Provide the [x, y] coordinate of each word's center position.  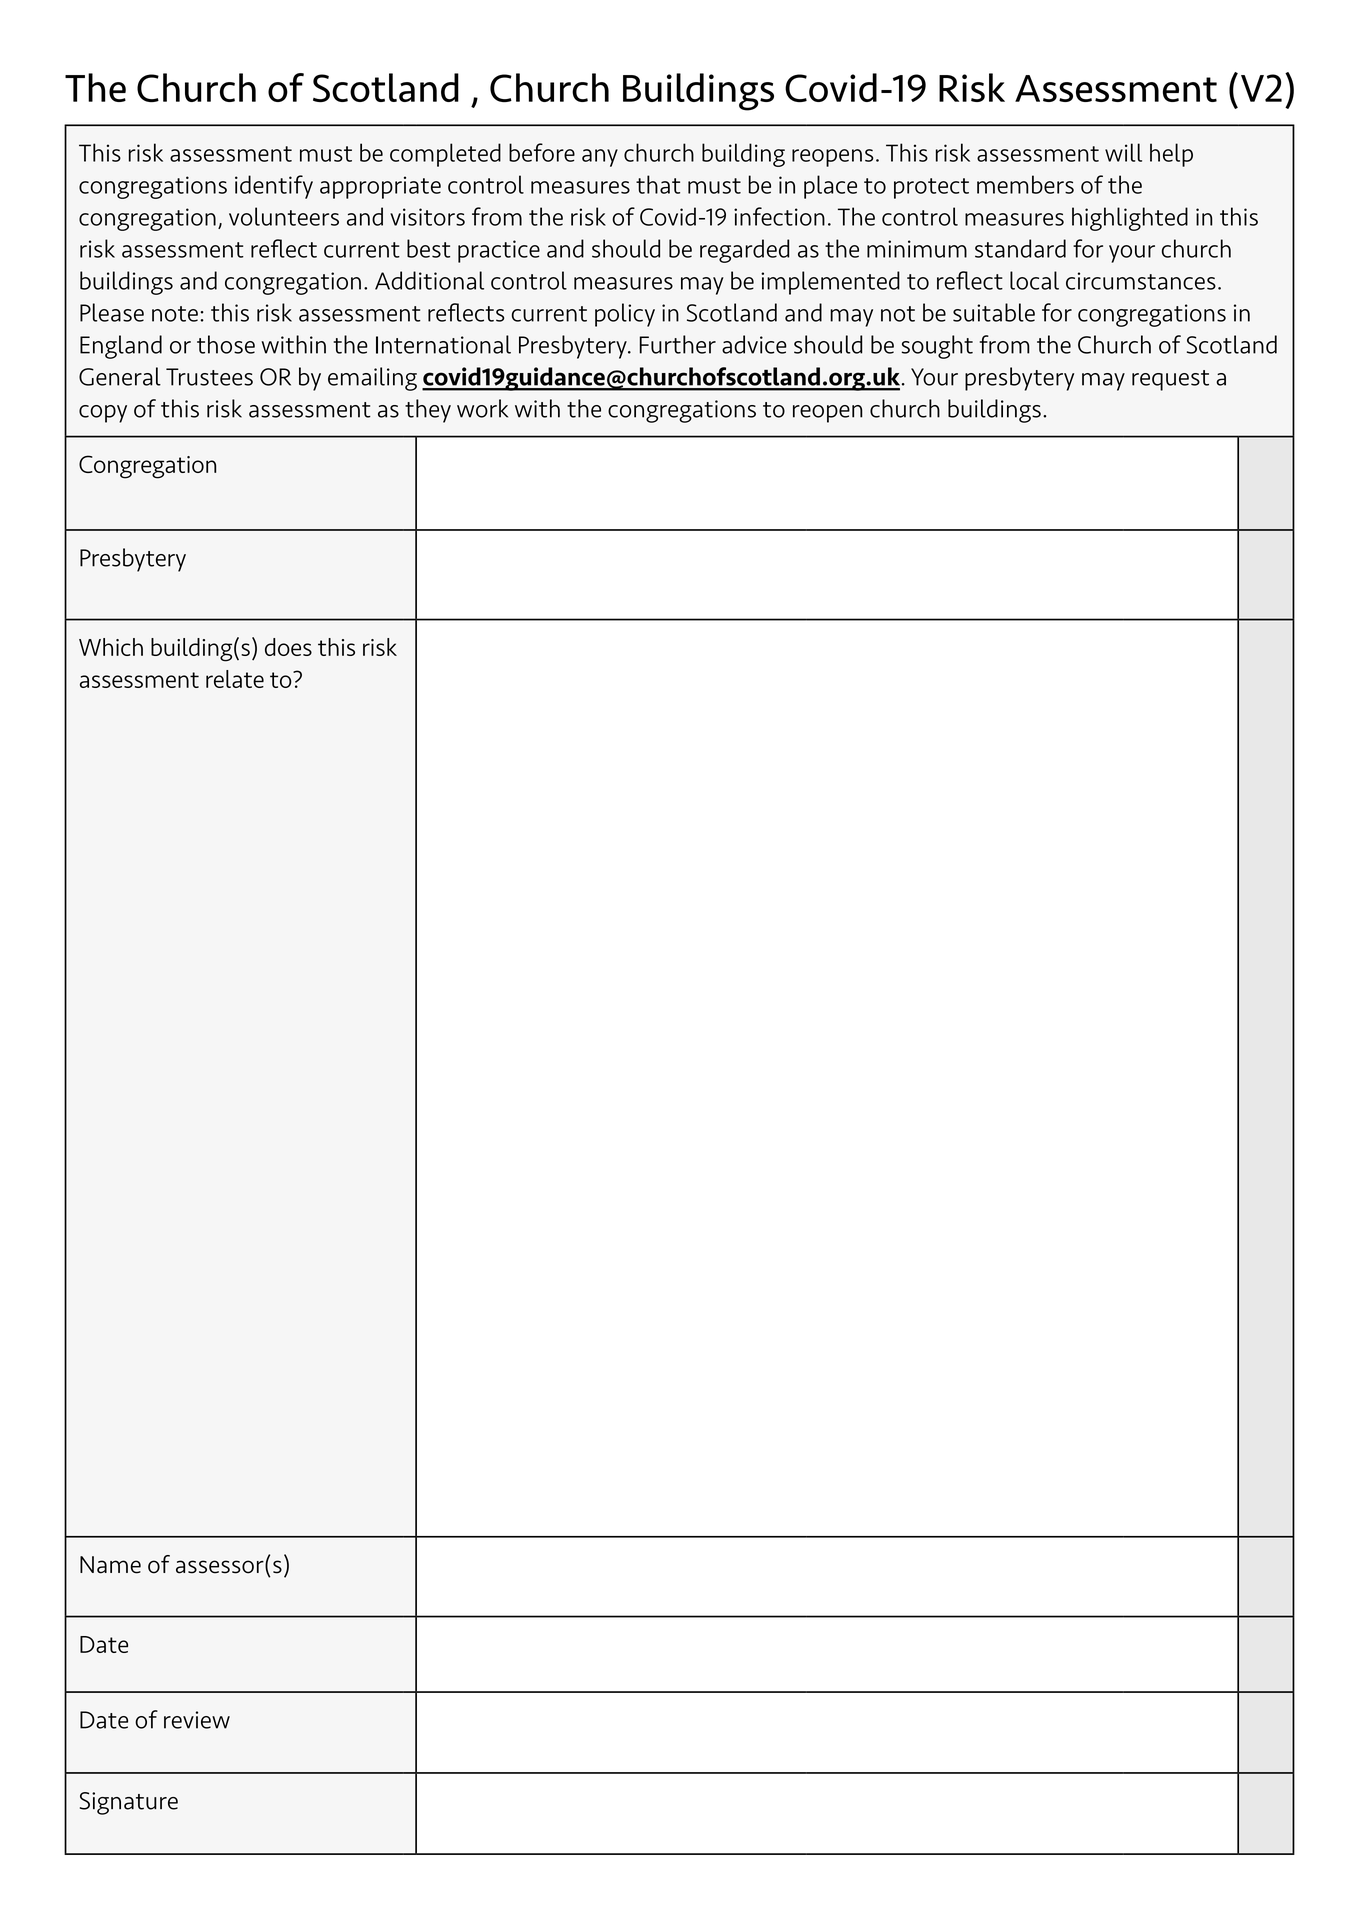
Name [110, 1565]
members [1025, 184]
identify [274, 187]
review [197, 1720]
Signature [129, 1803]
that [658, 184]
